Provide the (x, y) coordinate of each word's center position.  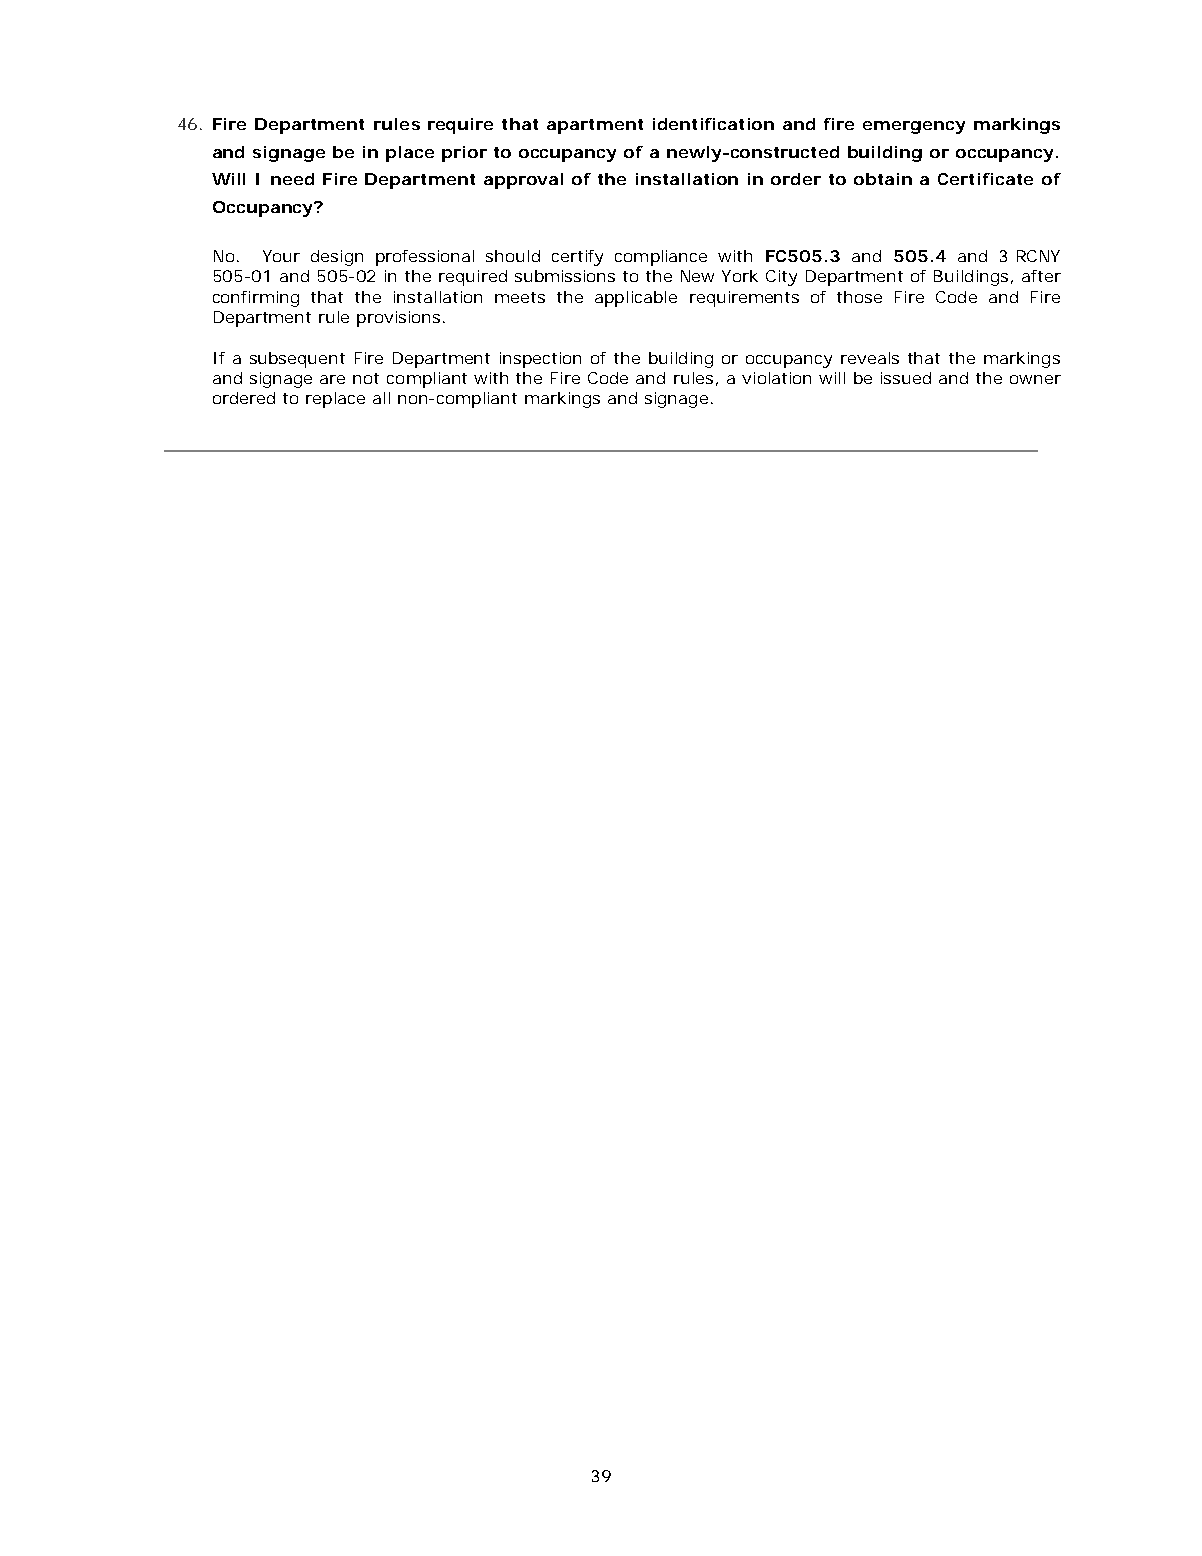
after (1041, 276)
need (292, 179)
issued (906, 378)
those (859, 297)
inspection (540, 360)
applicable (636, 299)
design (337, 258)
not (366, 378)
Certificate (985, 179)
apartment (595, 126)
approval (523, 181)
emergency (914, 127)
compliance (661, 258)
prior (464, 154)
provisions (398, 319)
